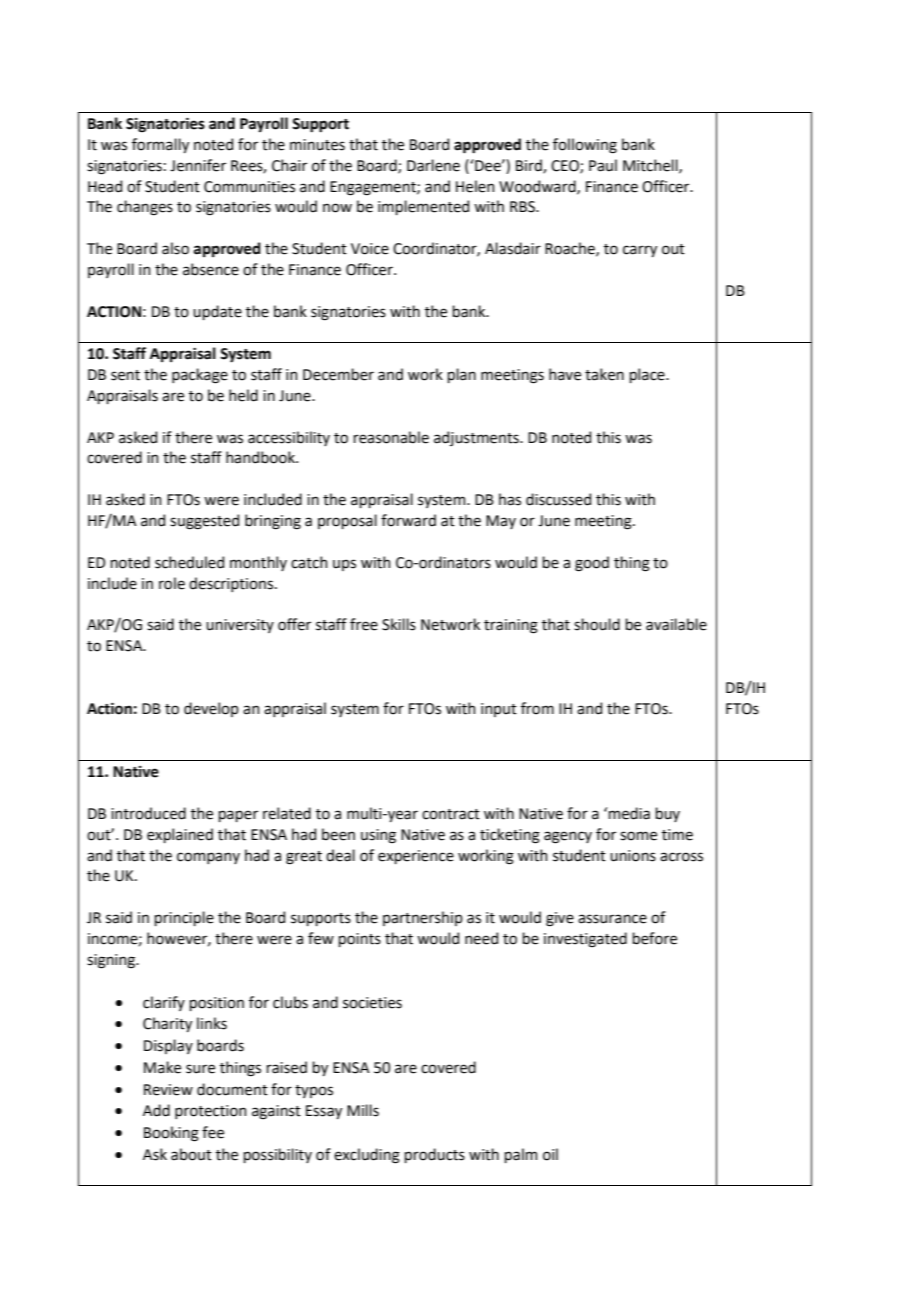  What do you see at coordinates (592, 564) in the image?
I see `good` at bounding box center [592, 564].
